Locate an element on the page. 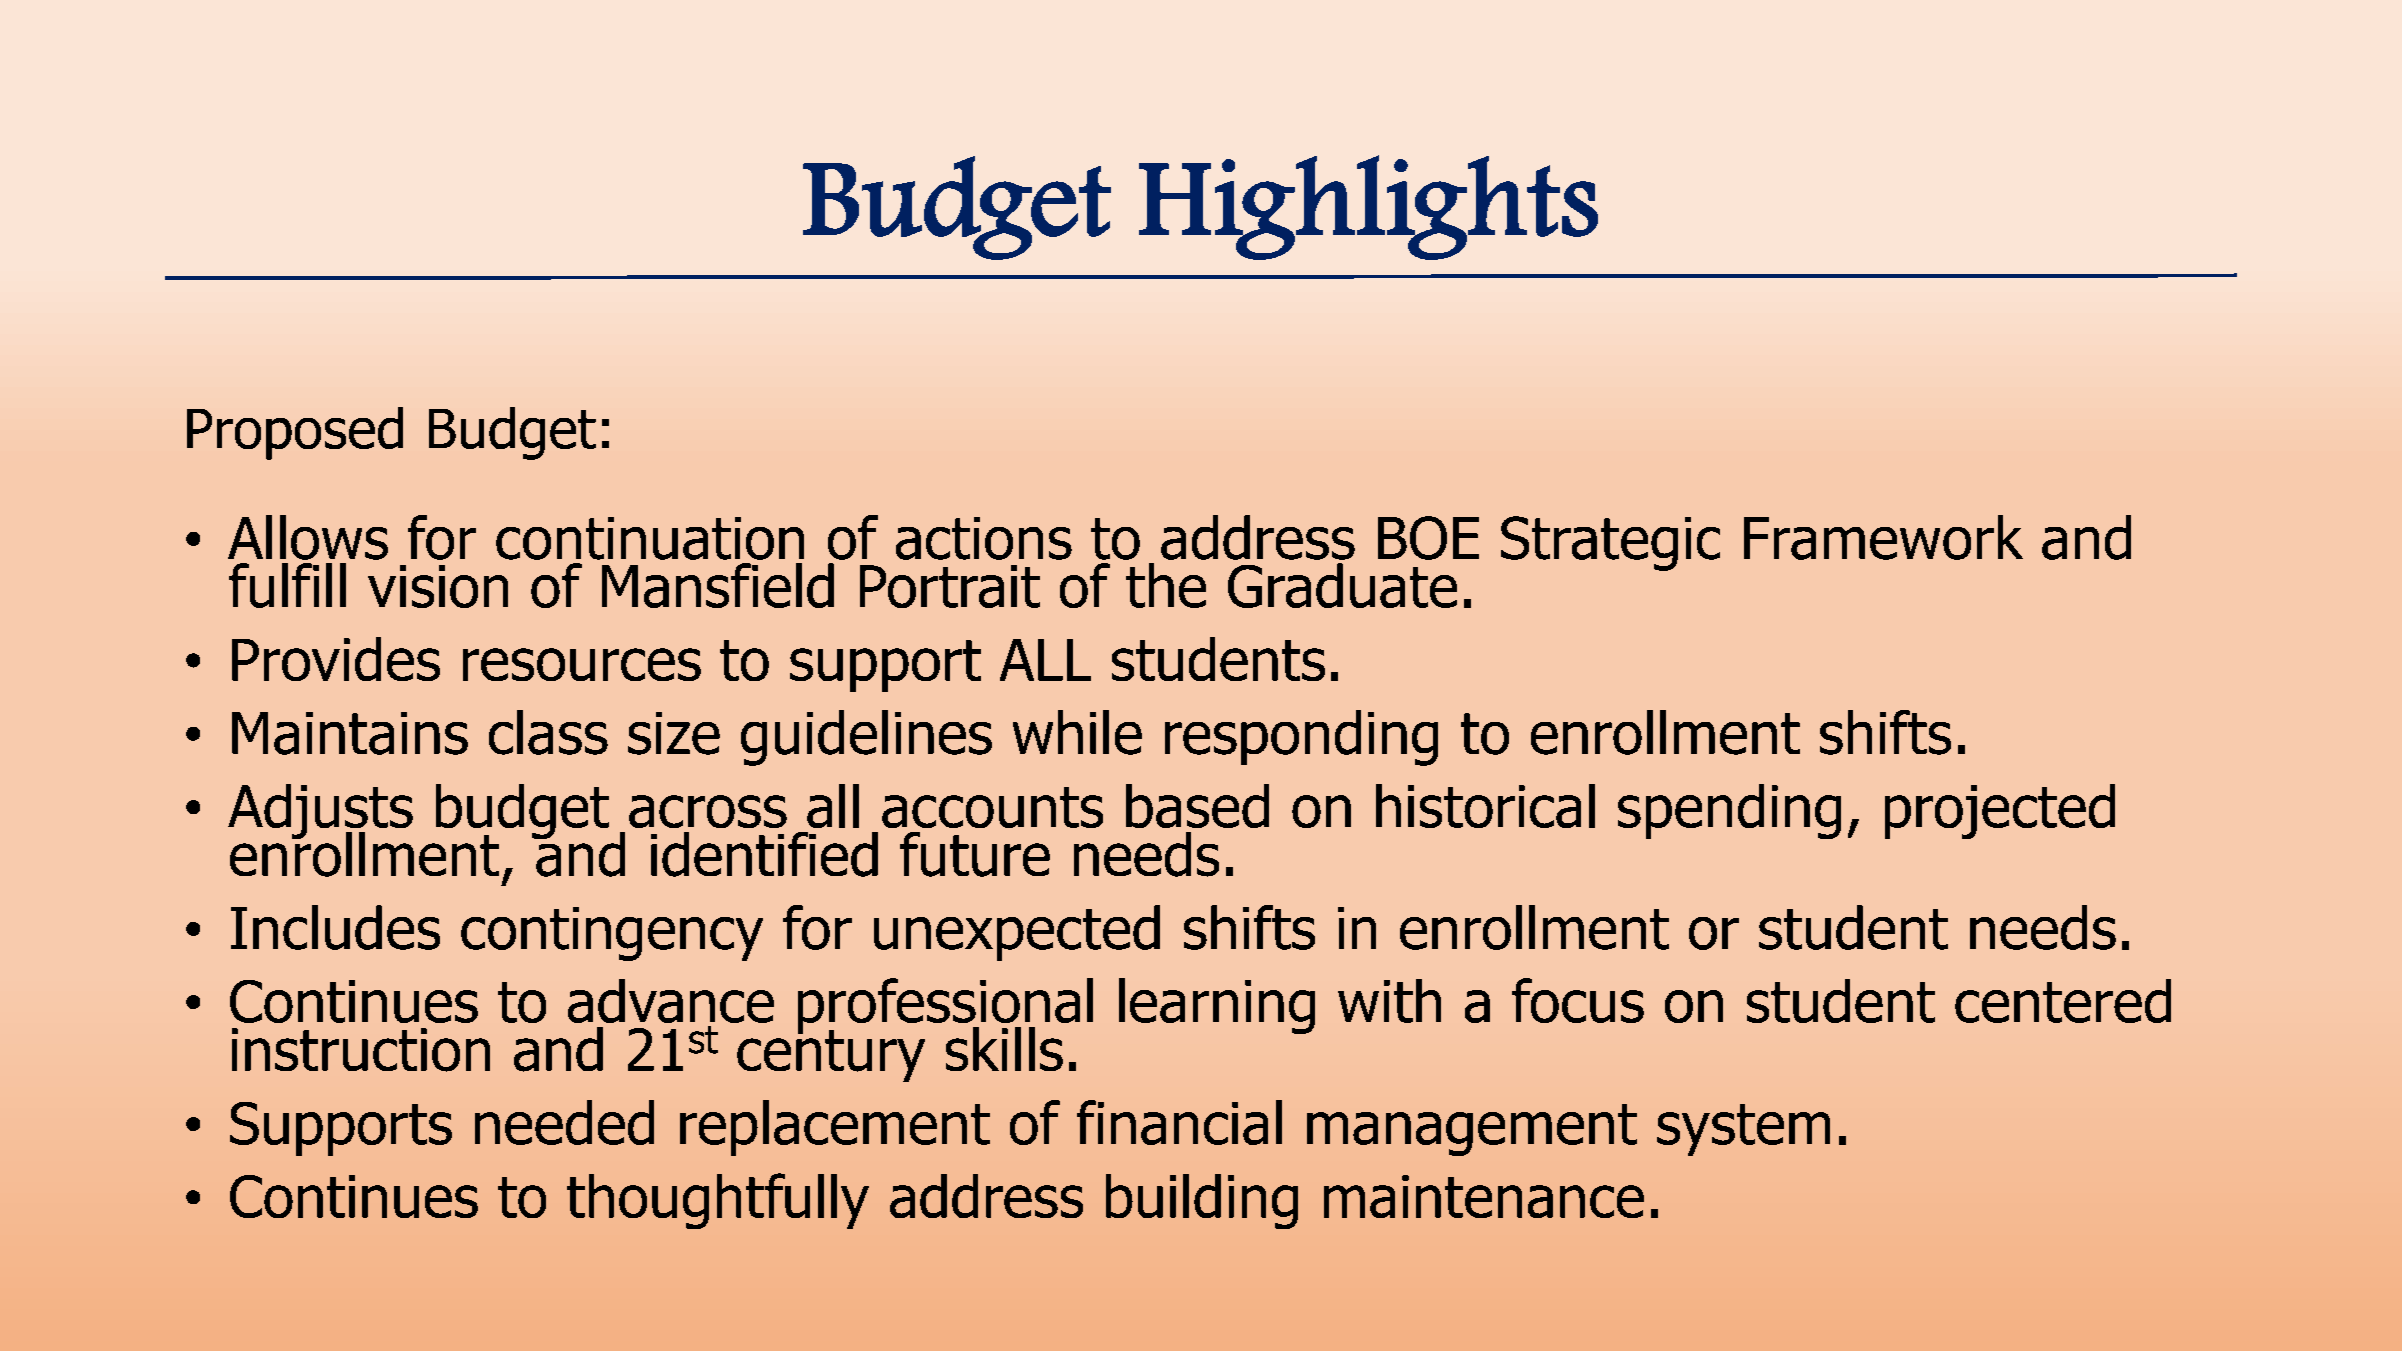 The image size is (2402, 1351). class is located at coordinates (548, 732).
